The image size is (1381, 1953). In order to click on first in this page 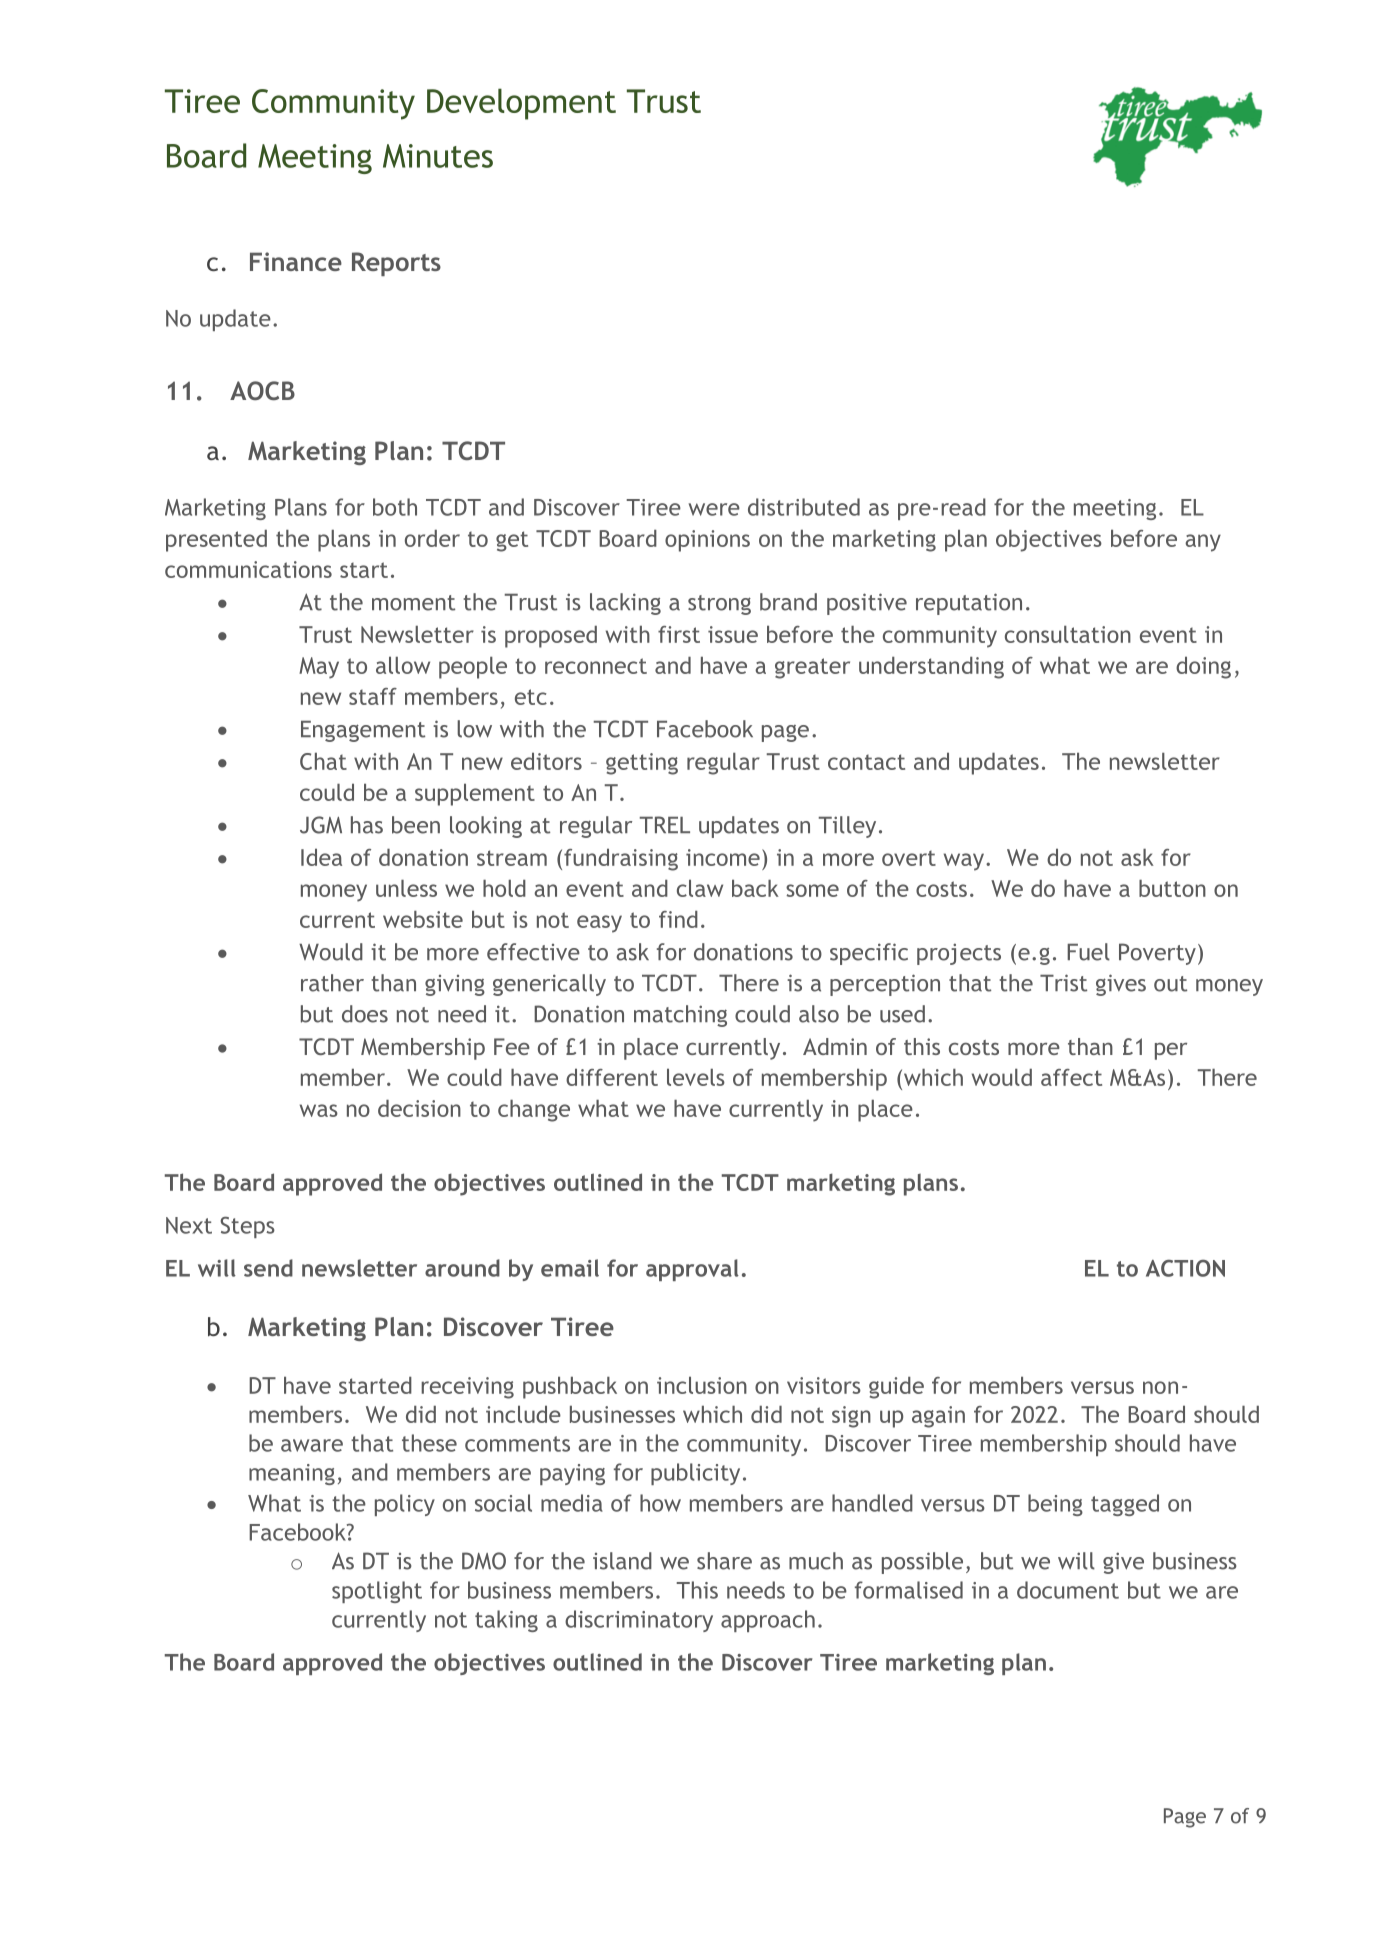, I will do `click(679, 634)`.
